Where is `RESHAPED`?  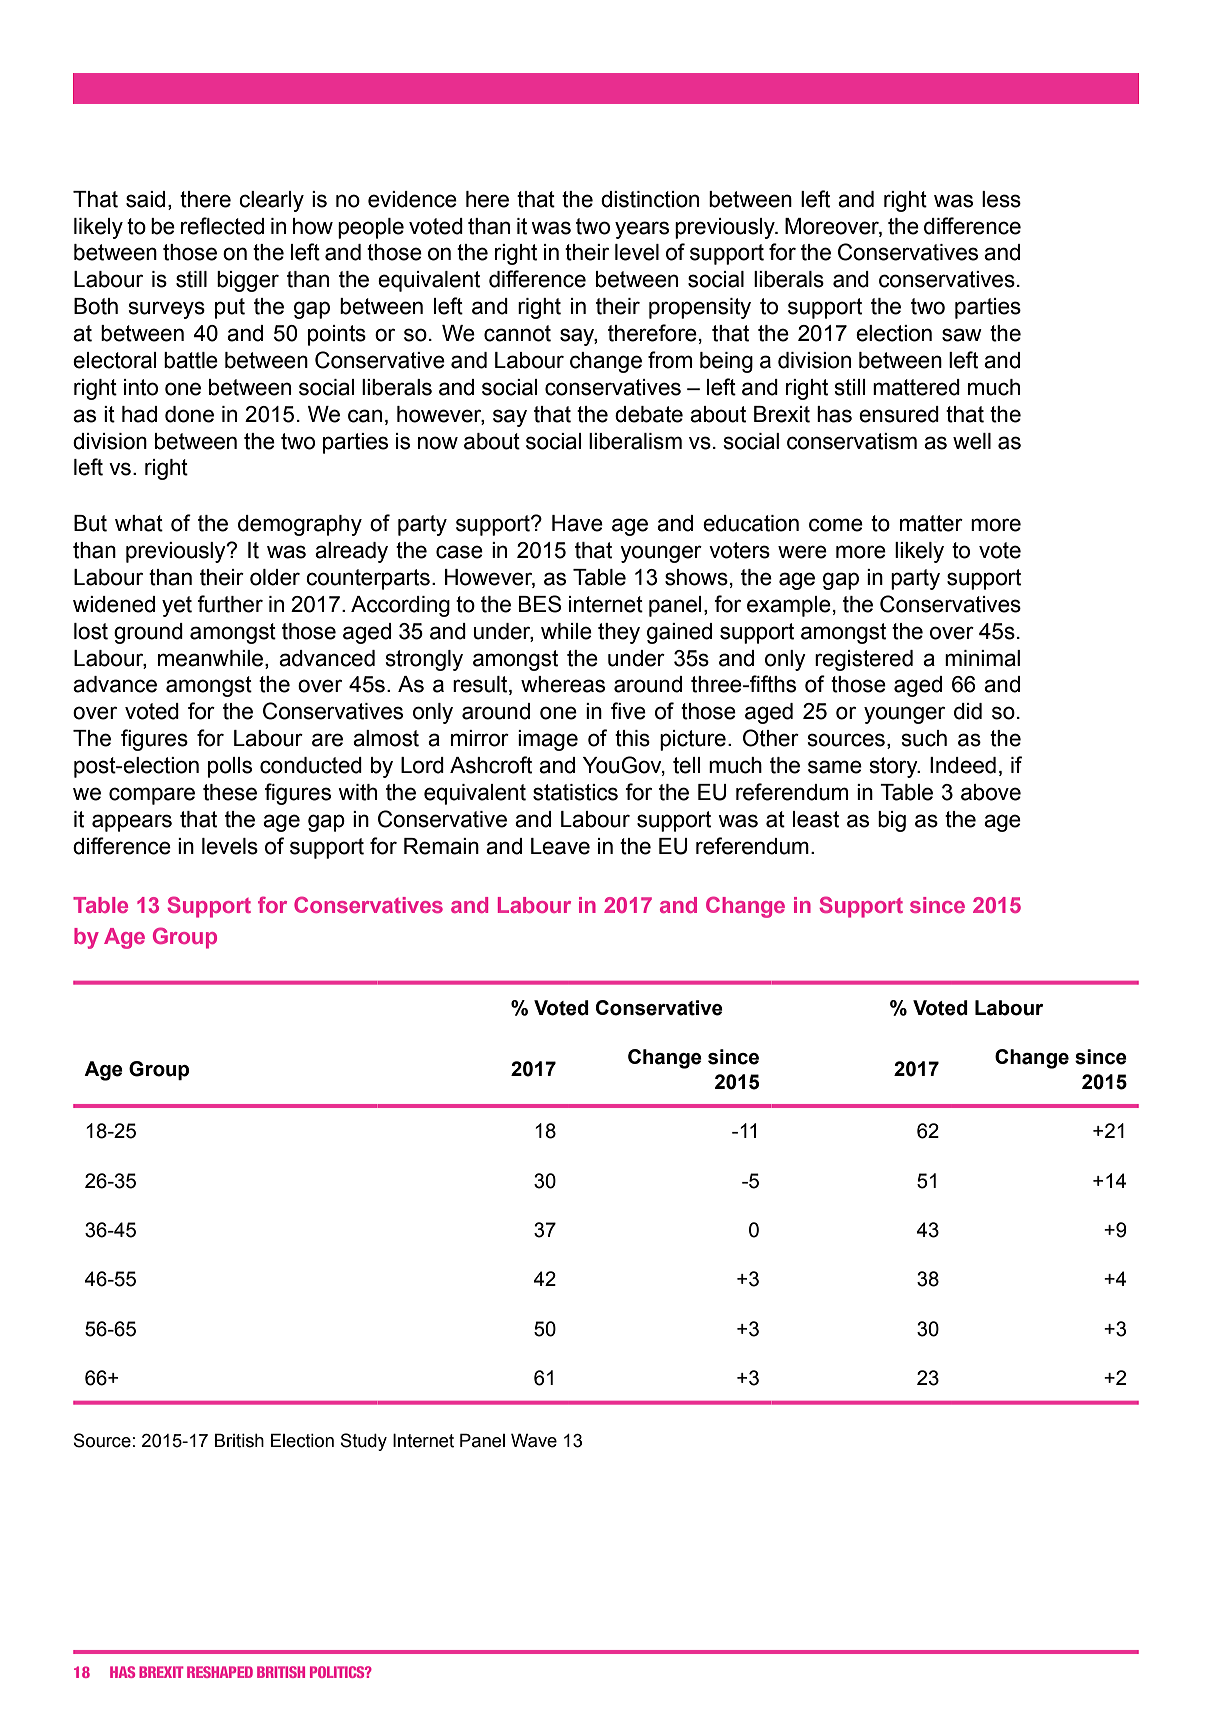 RESHAPED is located at coordinates (220, 1672).
